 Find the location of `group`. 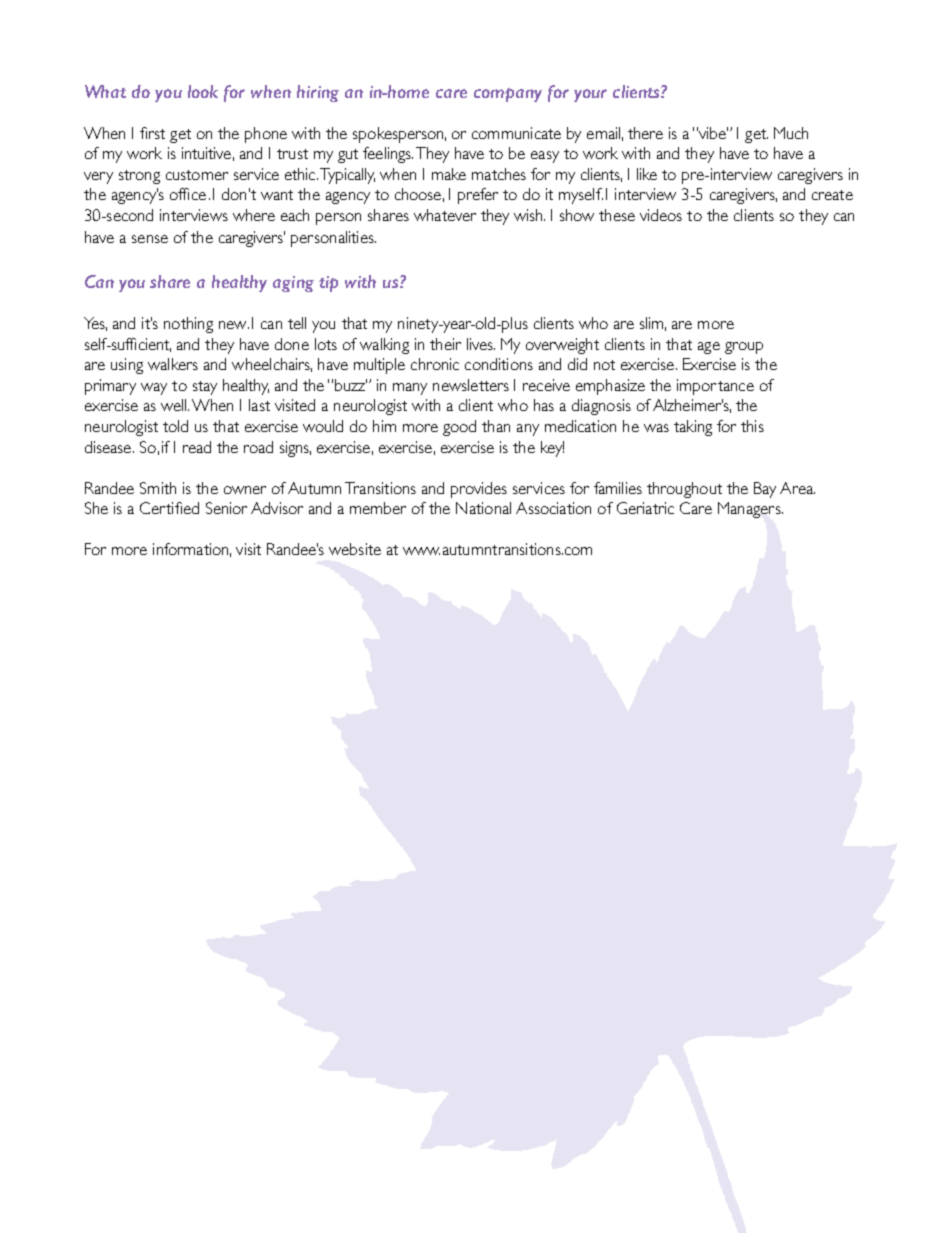

group is located at coordinates (744, 348).
